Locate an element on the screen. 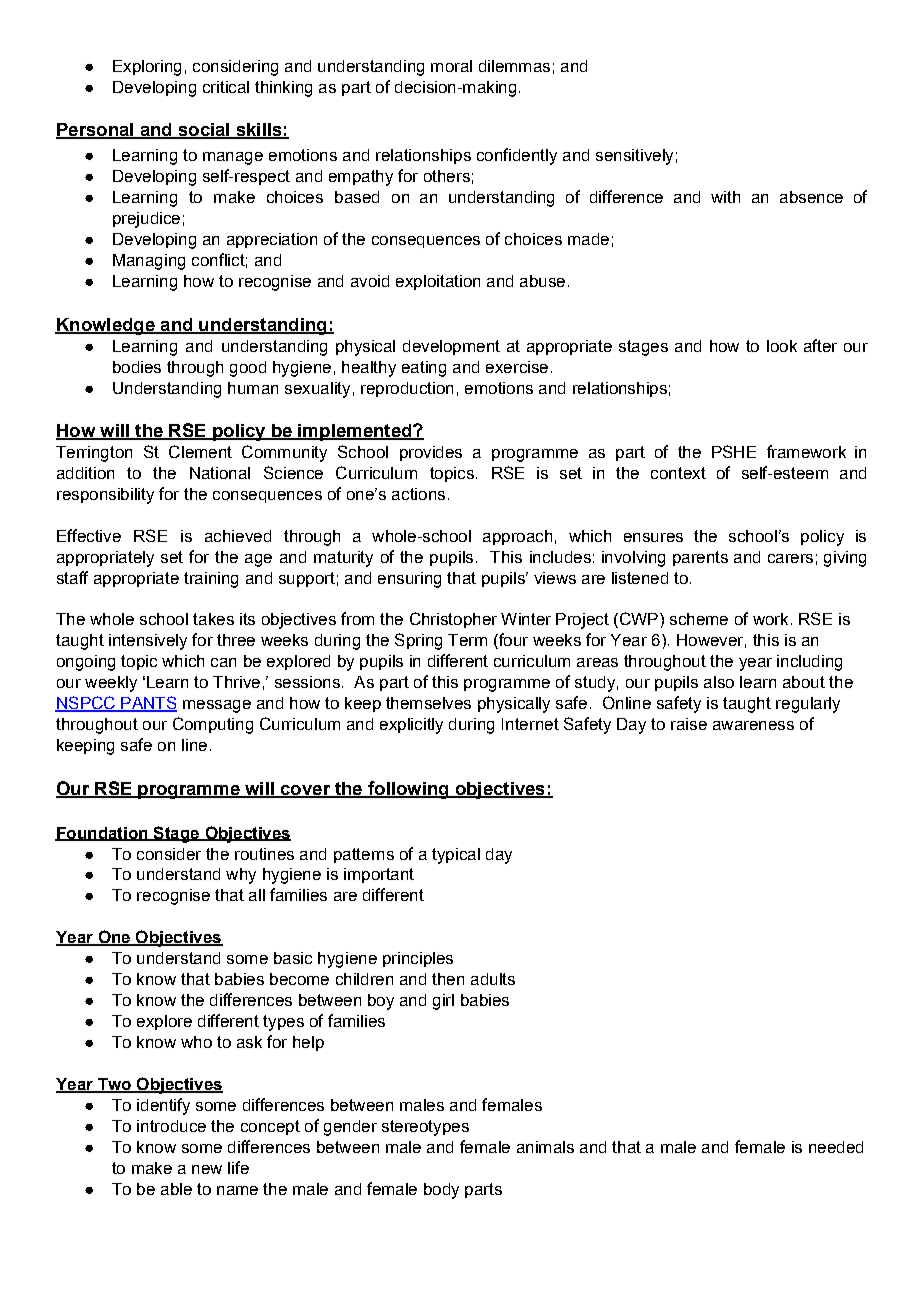 Image resolution: width=924 pixels, height=1308 pixels. Exploring is located at coordinates (147, 68).
